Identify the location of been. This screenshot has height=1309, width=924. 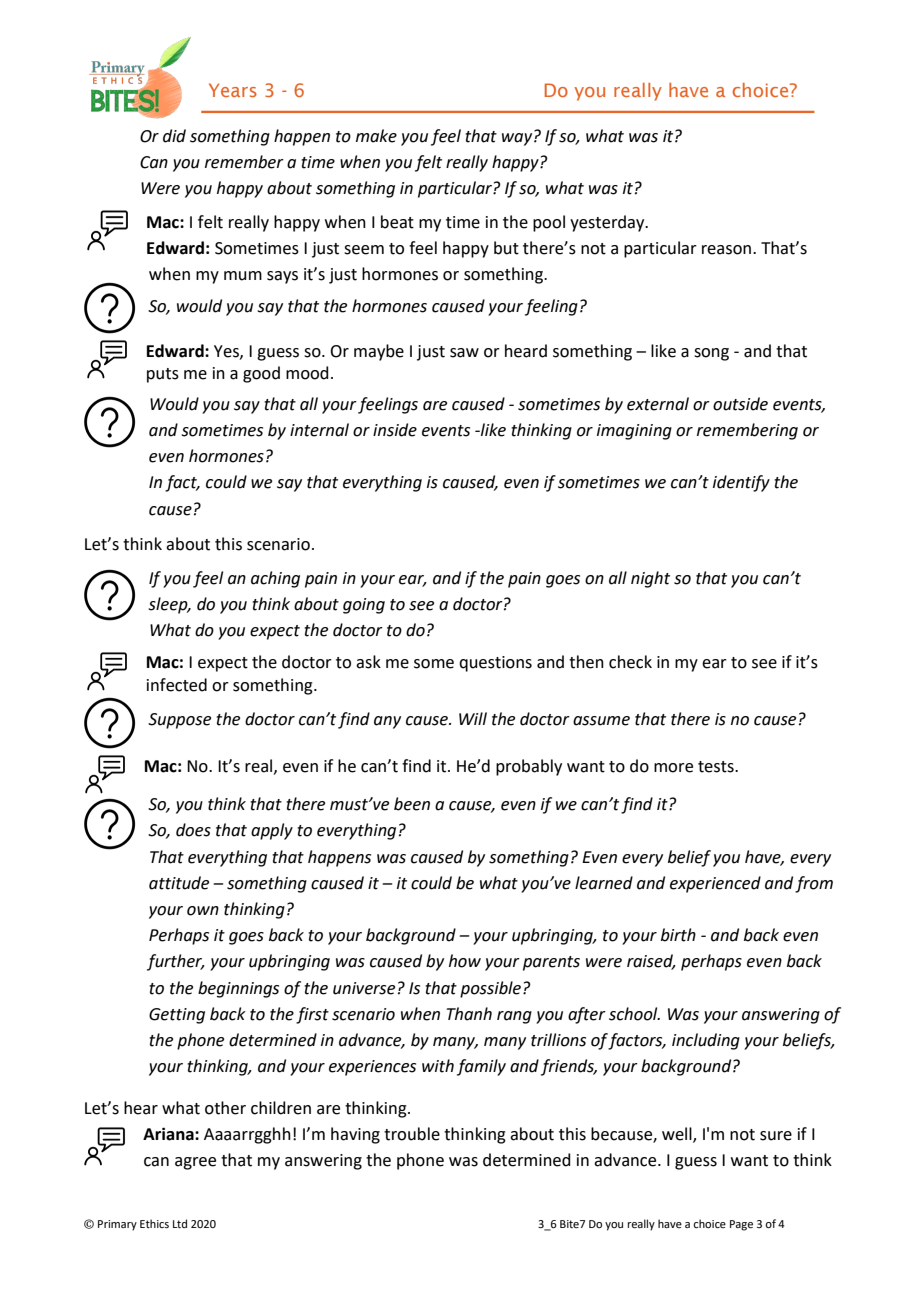
(412, 804).
